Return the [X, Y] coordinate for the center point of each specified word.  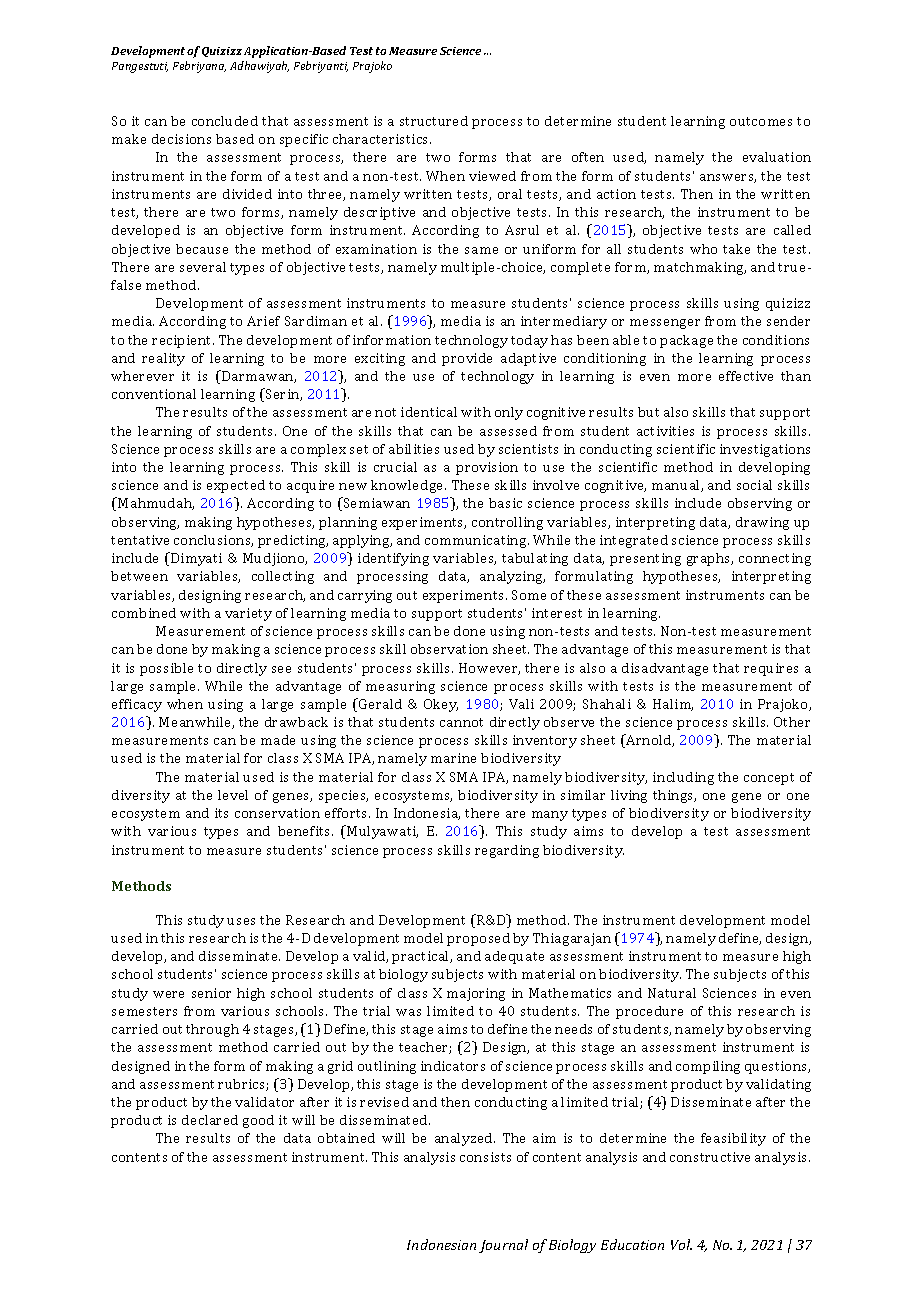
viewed [492, 176]
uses [241, 921]
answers [728, 178]
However [489, 669]
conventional [154, 394]
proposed [478, 939]
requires [771, 669]
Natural [672, 993]
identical [429, 412]
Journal [503, 1246]
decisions [181, 139]
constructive [710, 1157]
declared [210, 1120]
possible [166, 669]
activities [665, 431]
